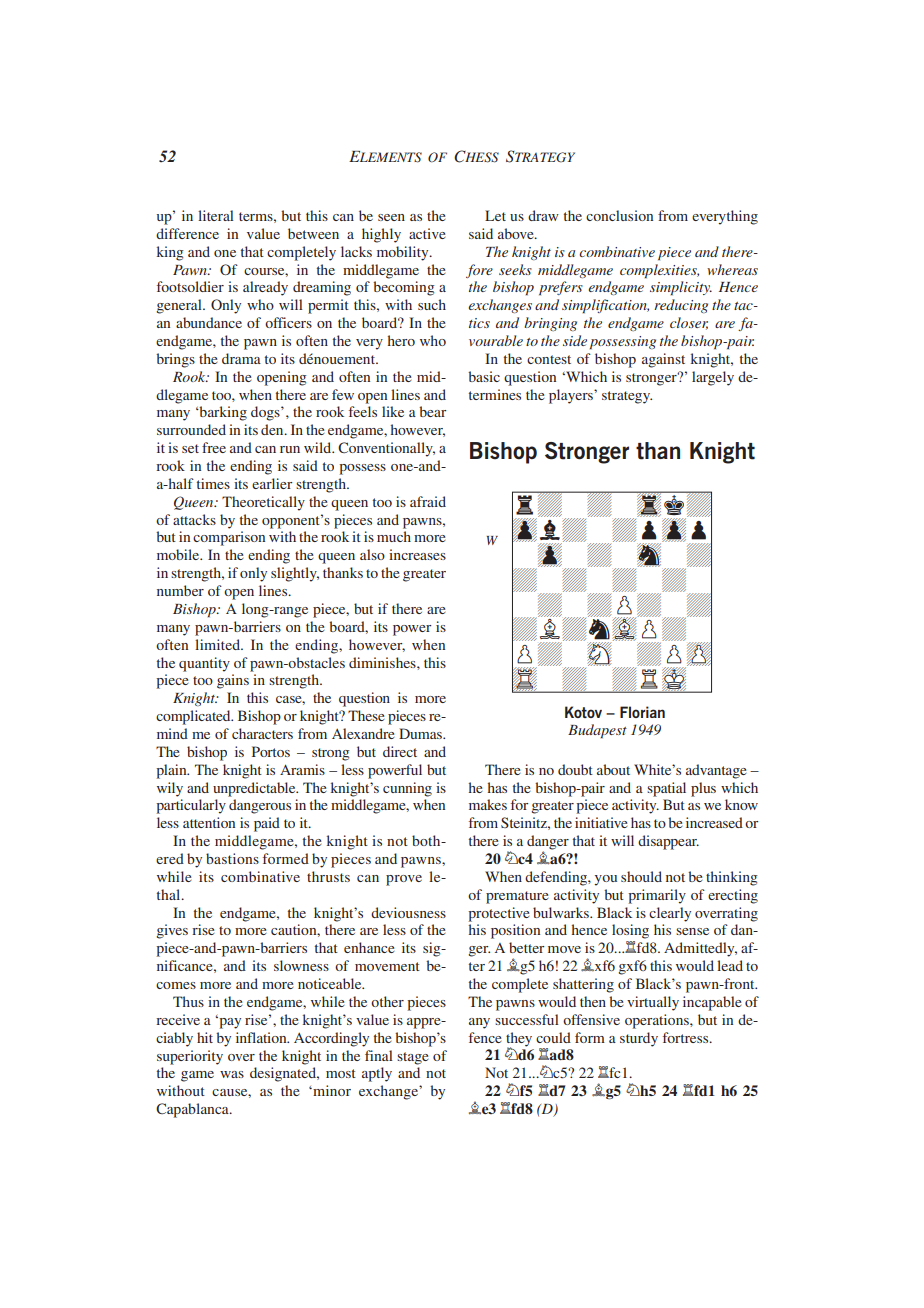 The width and height of the image is (924, 1308). I want to click on largely, so click(713, 378).
